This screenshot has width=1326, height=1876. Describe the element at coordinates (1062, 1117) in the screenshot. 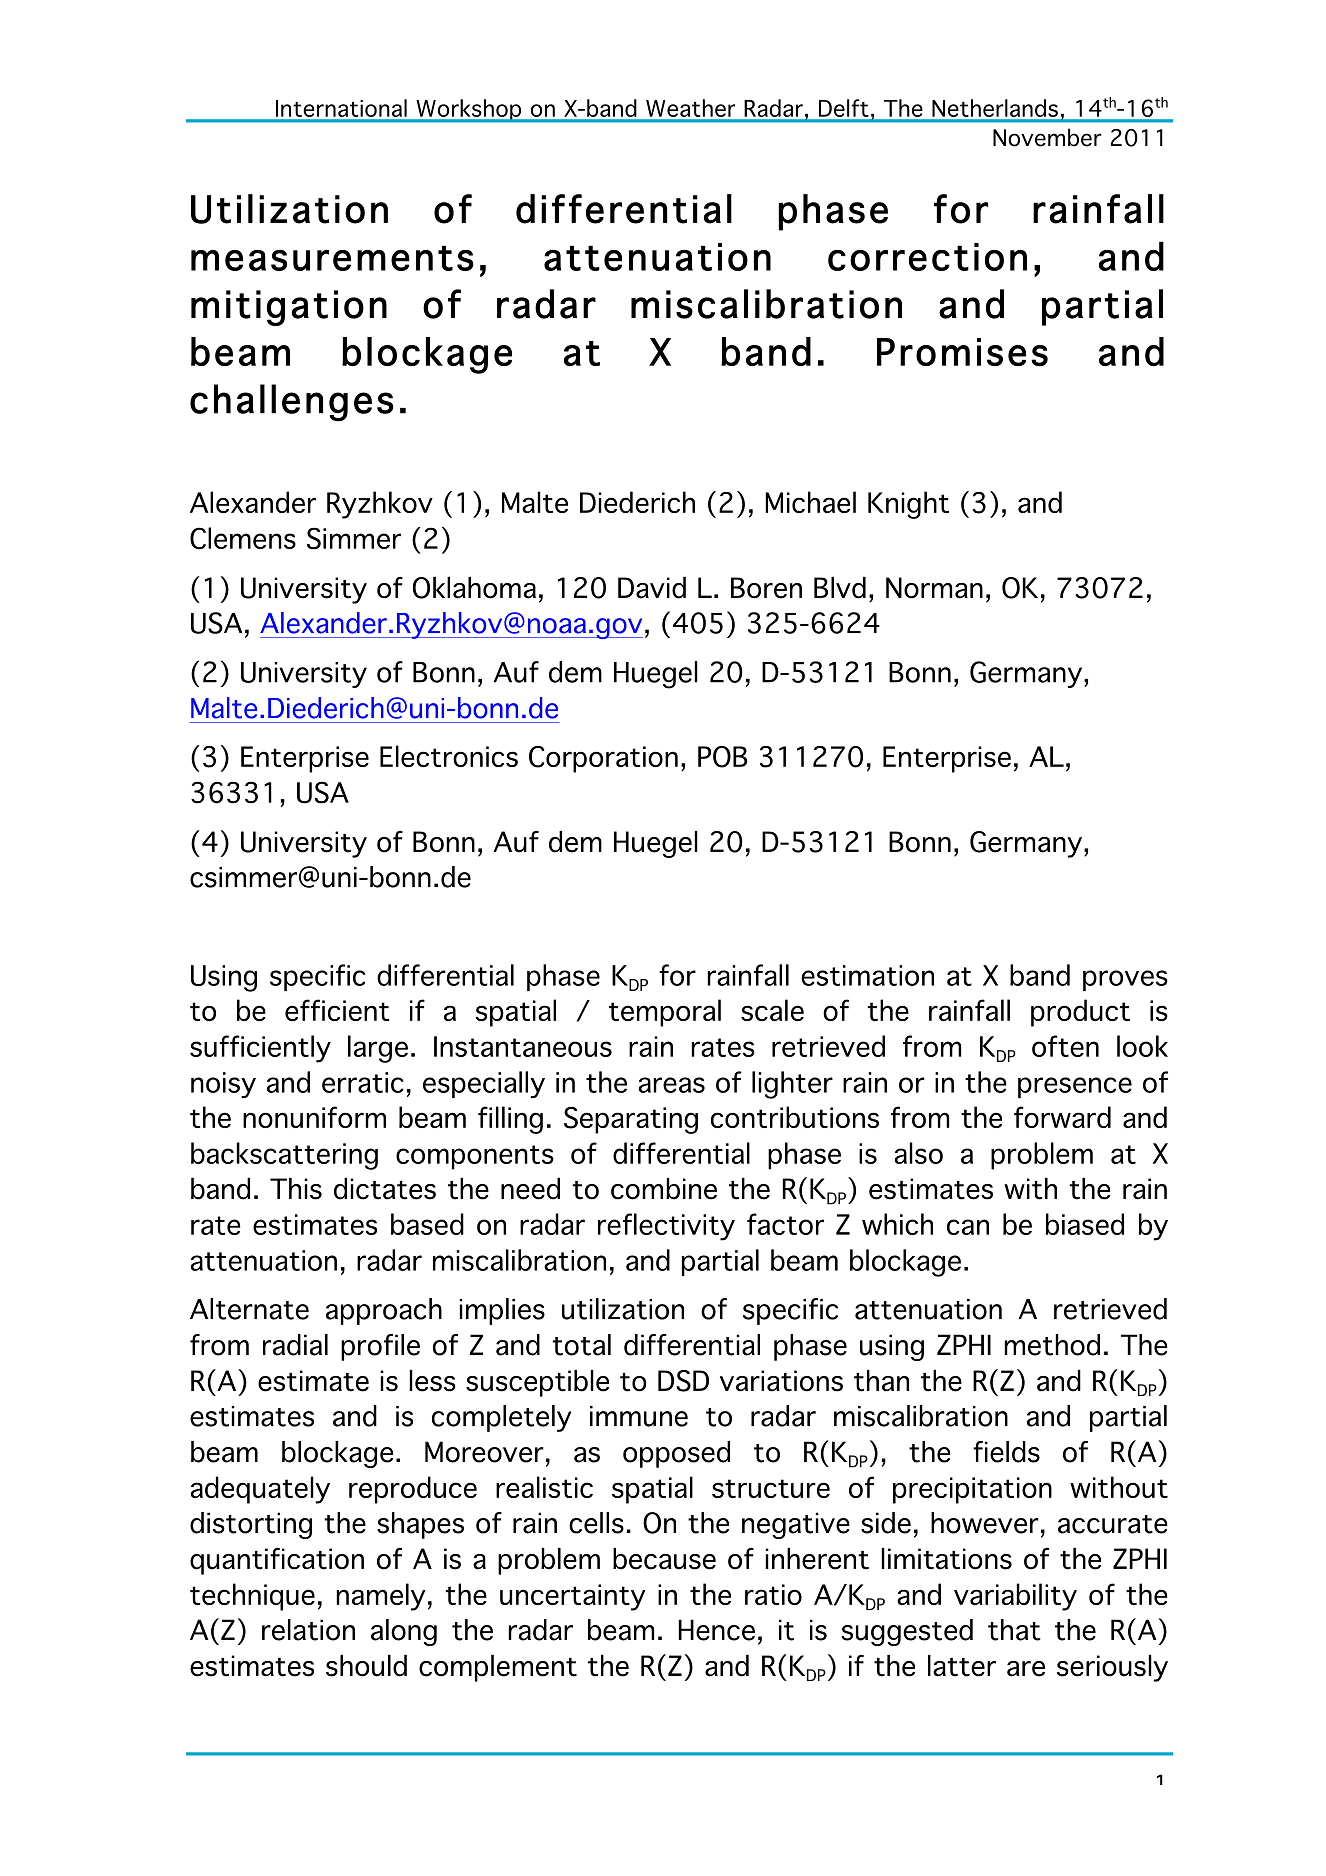

I see `forward` at that location.
